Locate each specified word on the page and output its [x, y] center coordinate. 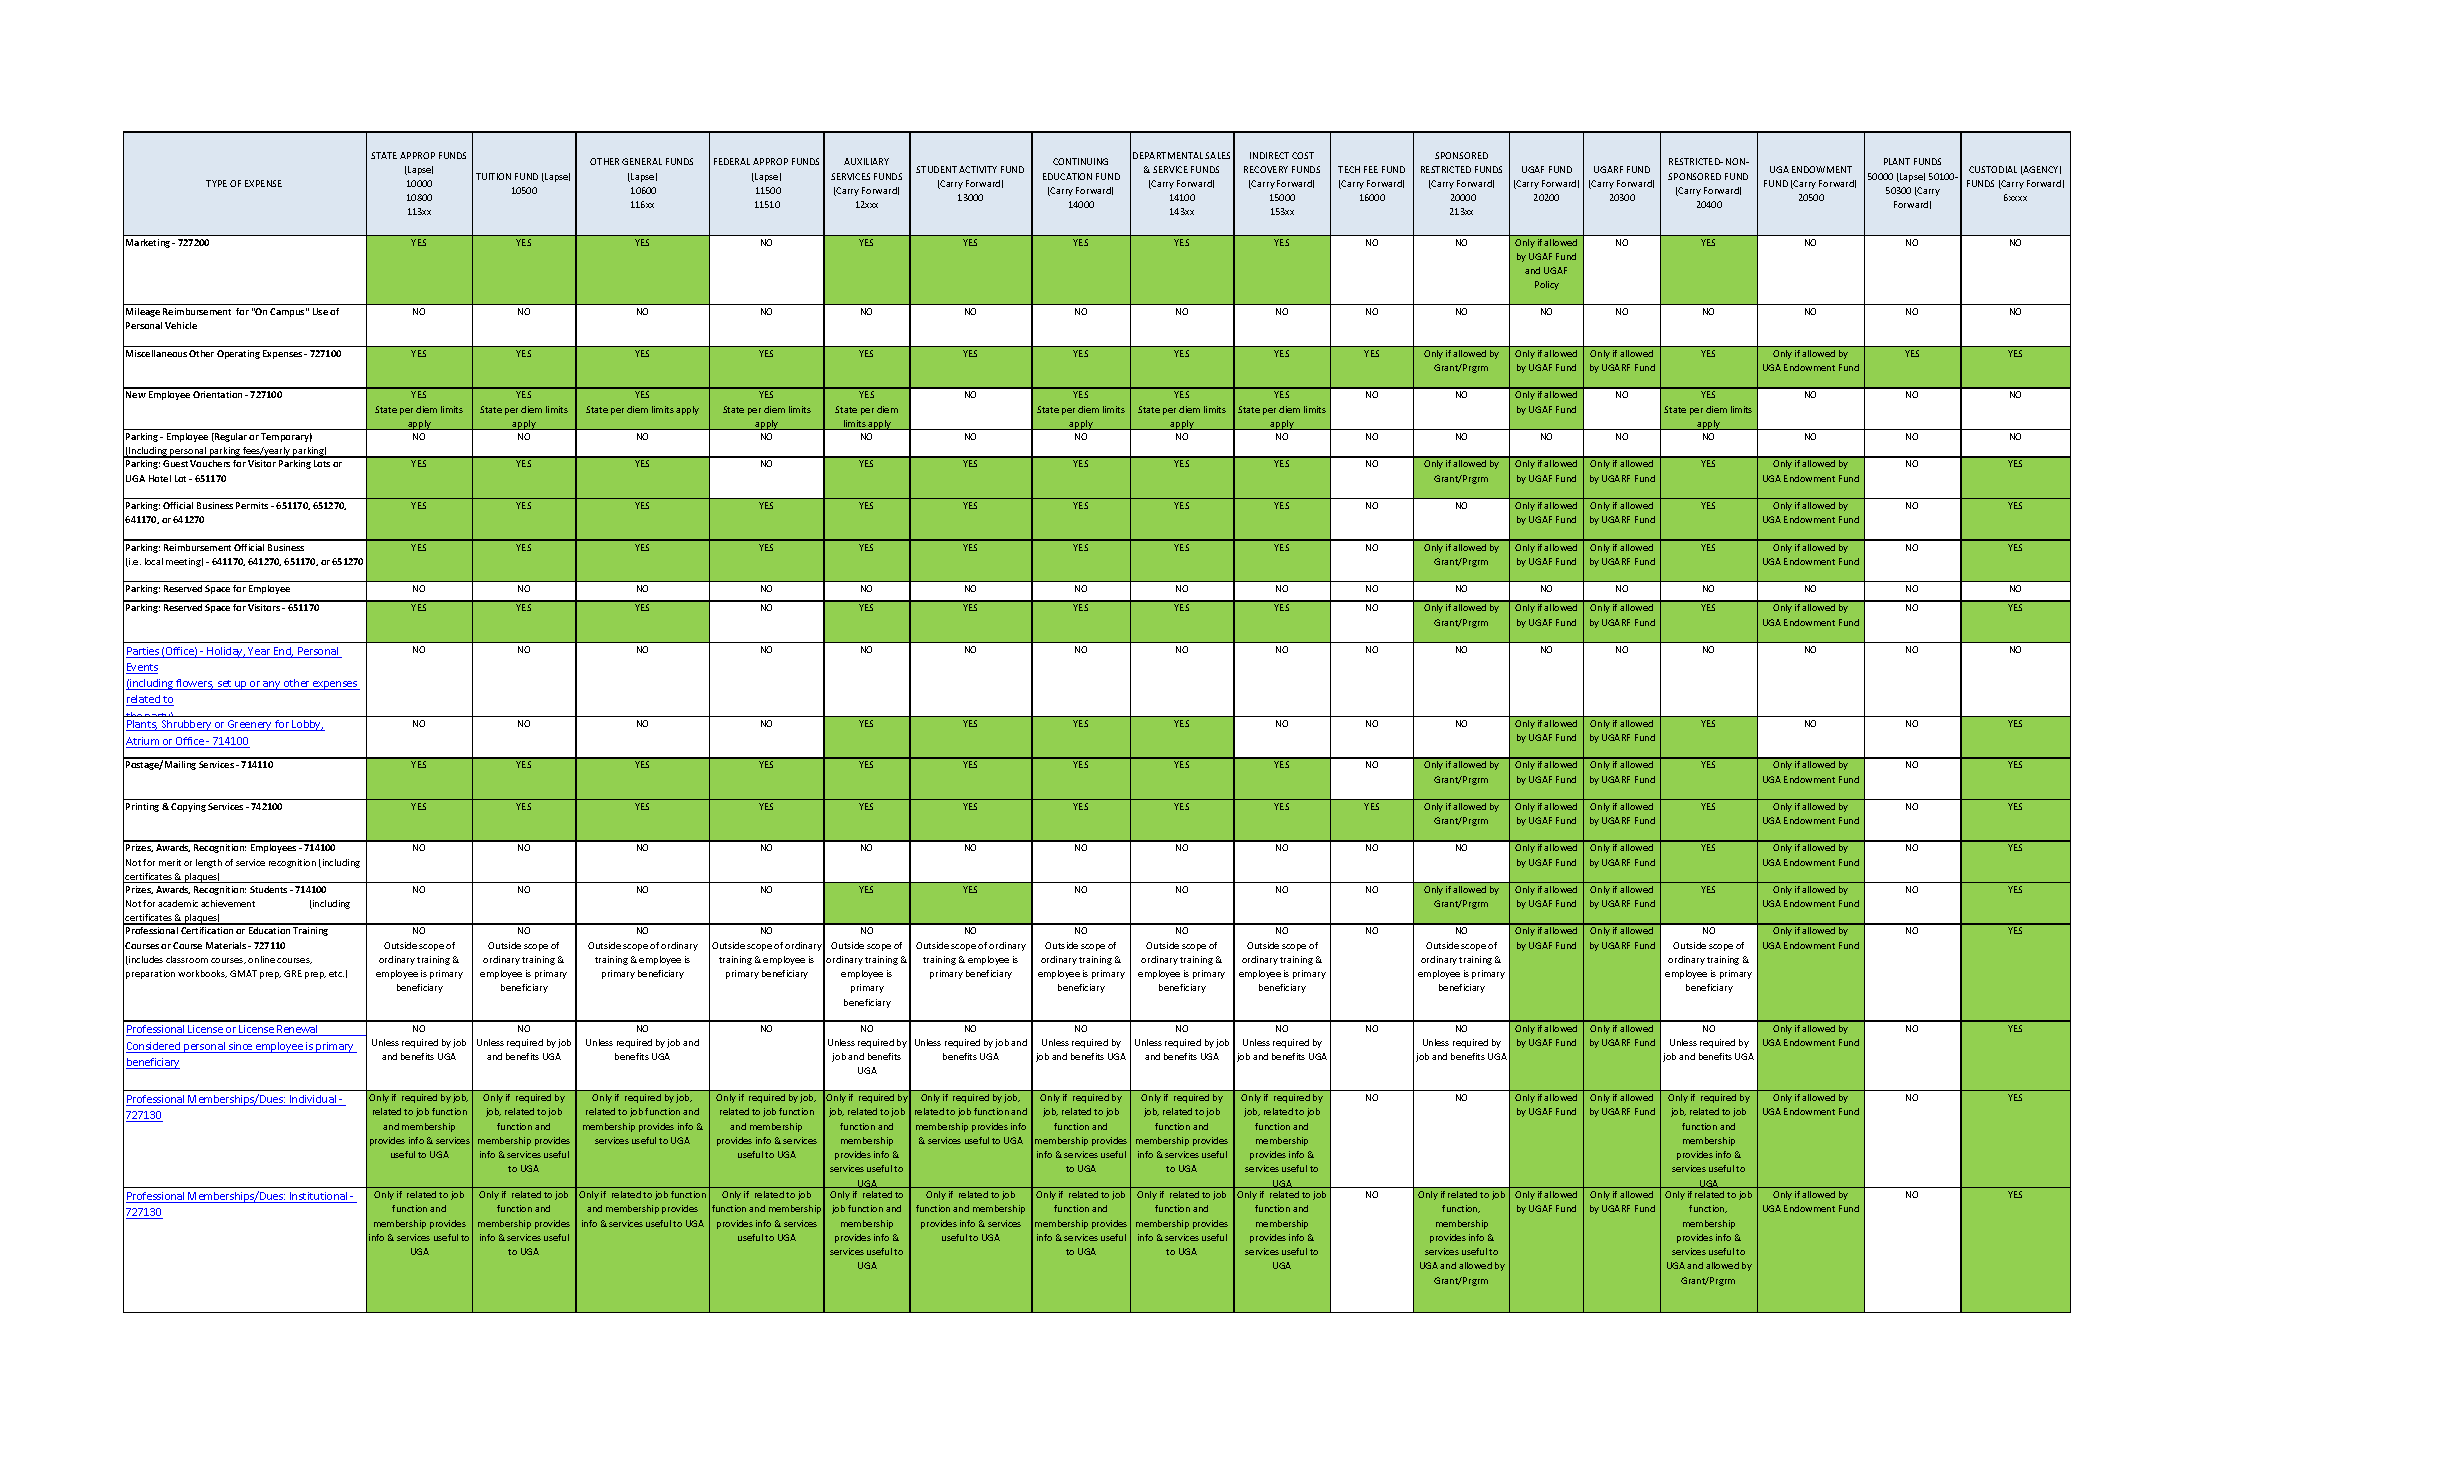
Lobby [307, 725]
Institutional [319, 1197]
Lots [322, 463]
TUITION [493, 176]
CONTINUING [1080, 161]
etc [336, 974]
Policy [1547, 285]
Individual [313, 1100]
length [209, 863]
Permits [252, 505]
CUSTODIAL [1993, 169]
